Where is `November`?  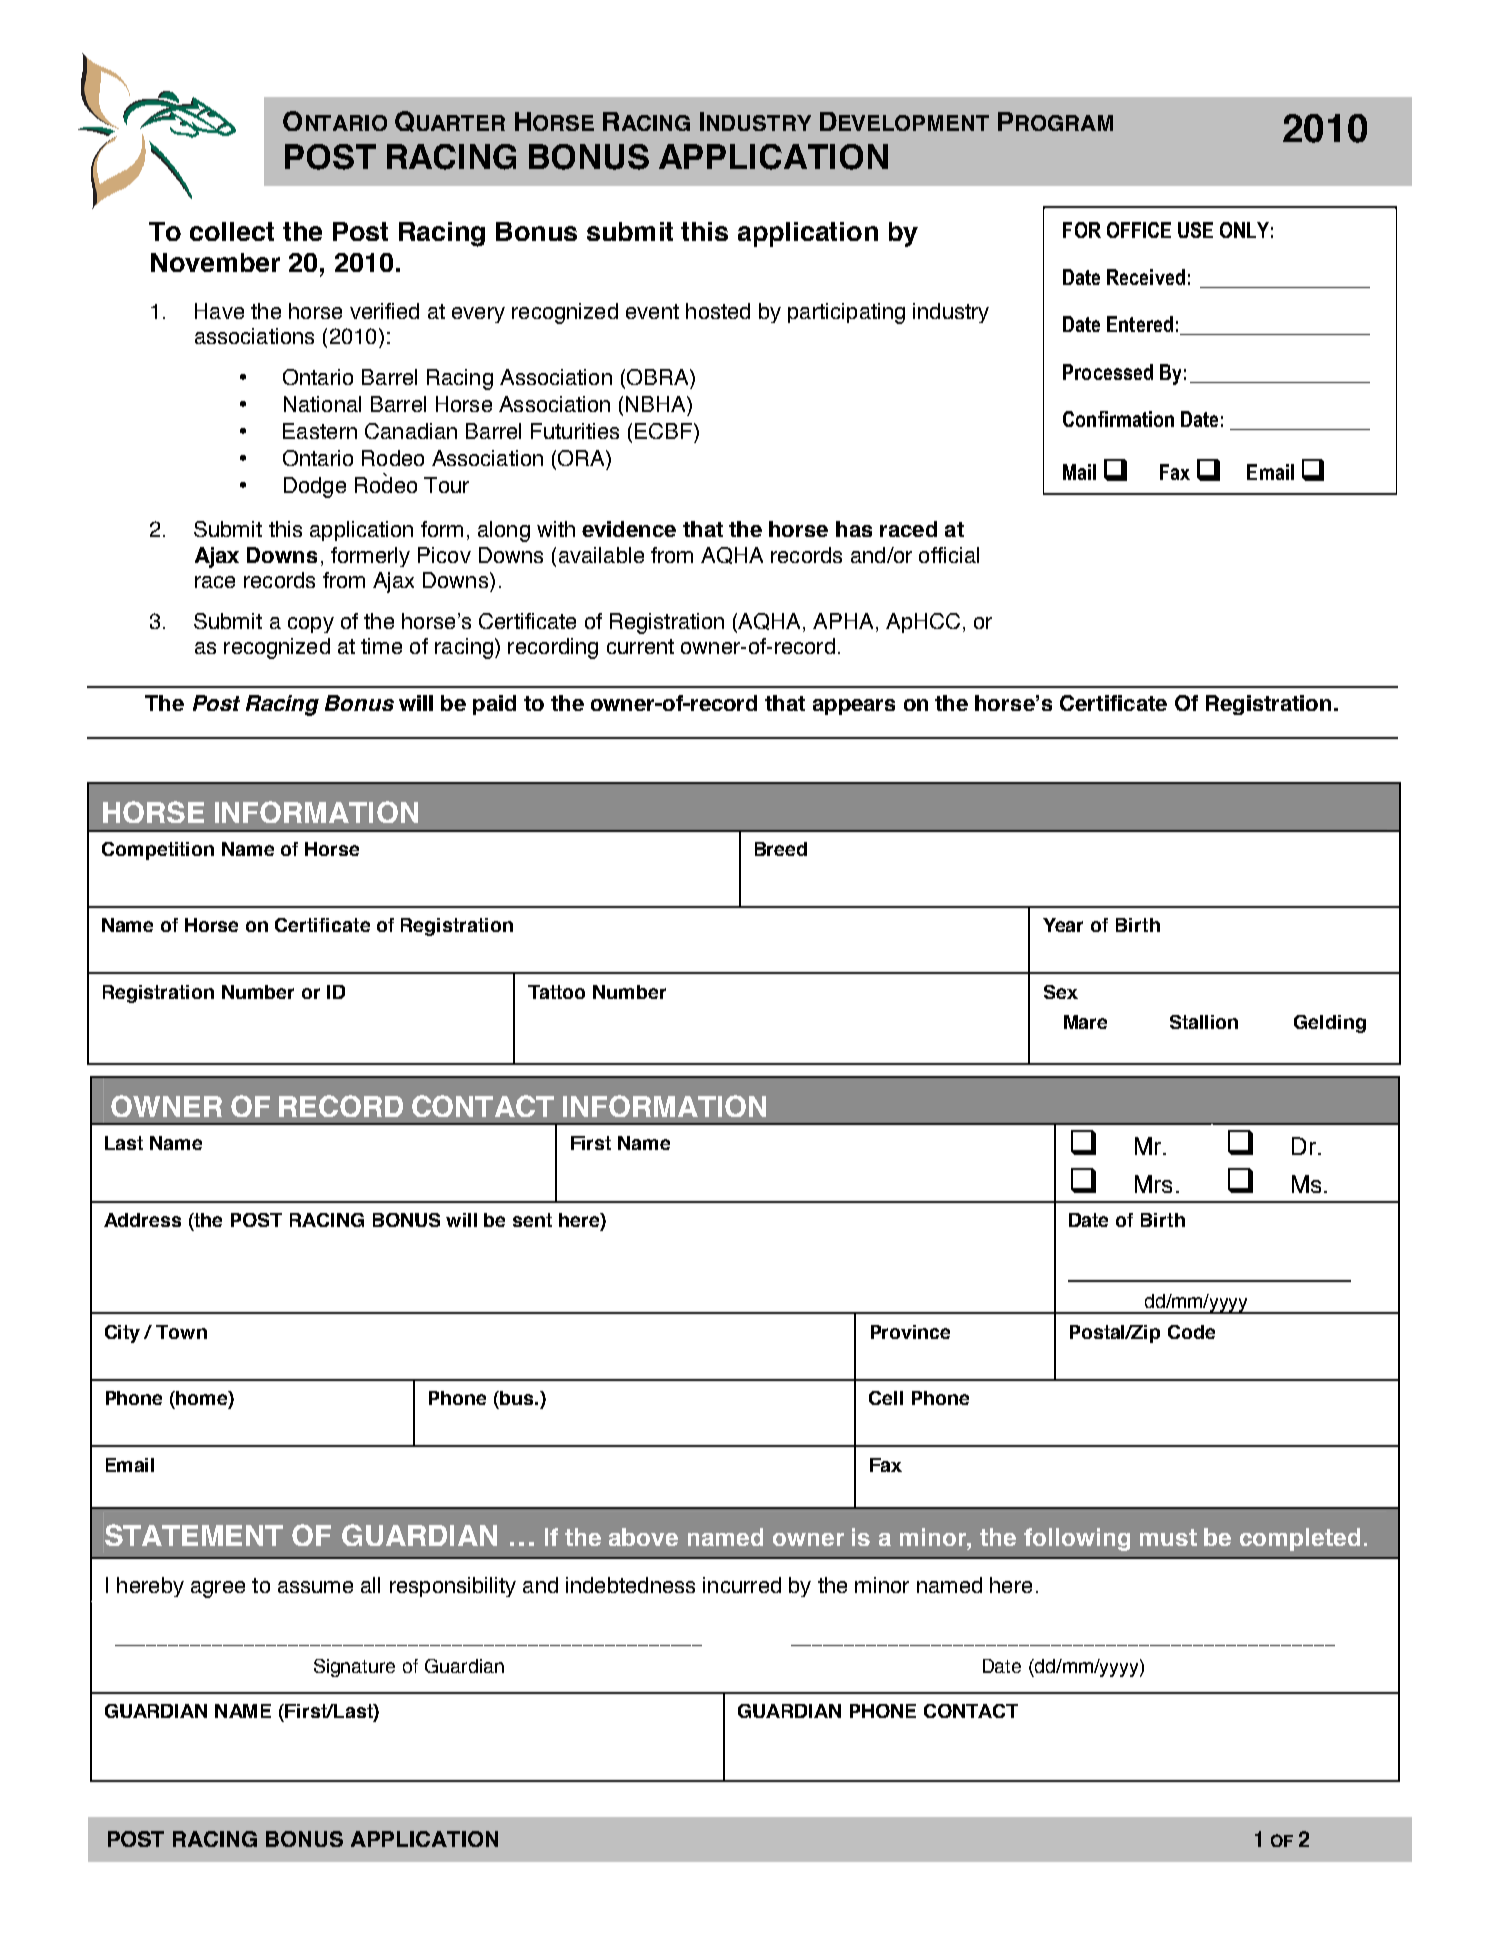
November is located at coordinates (215, 262).
